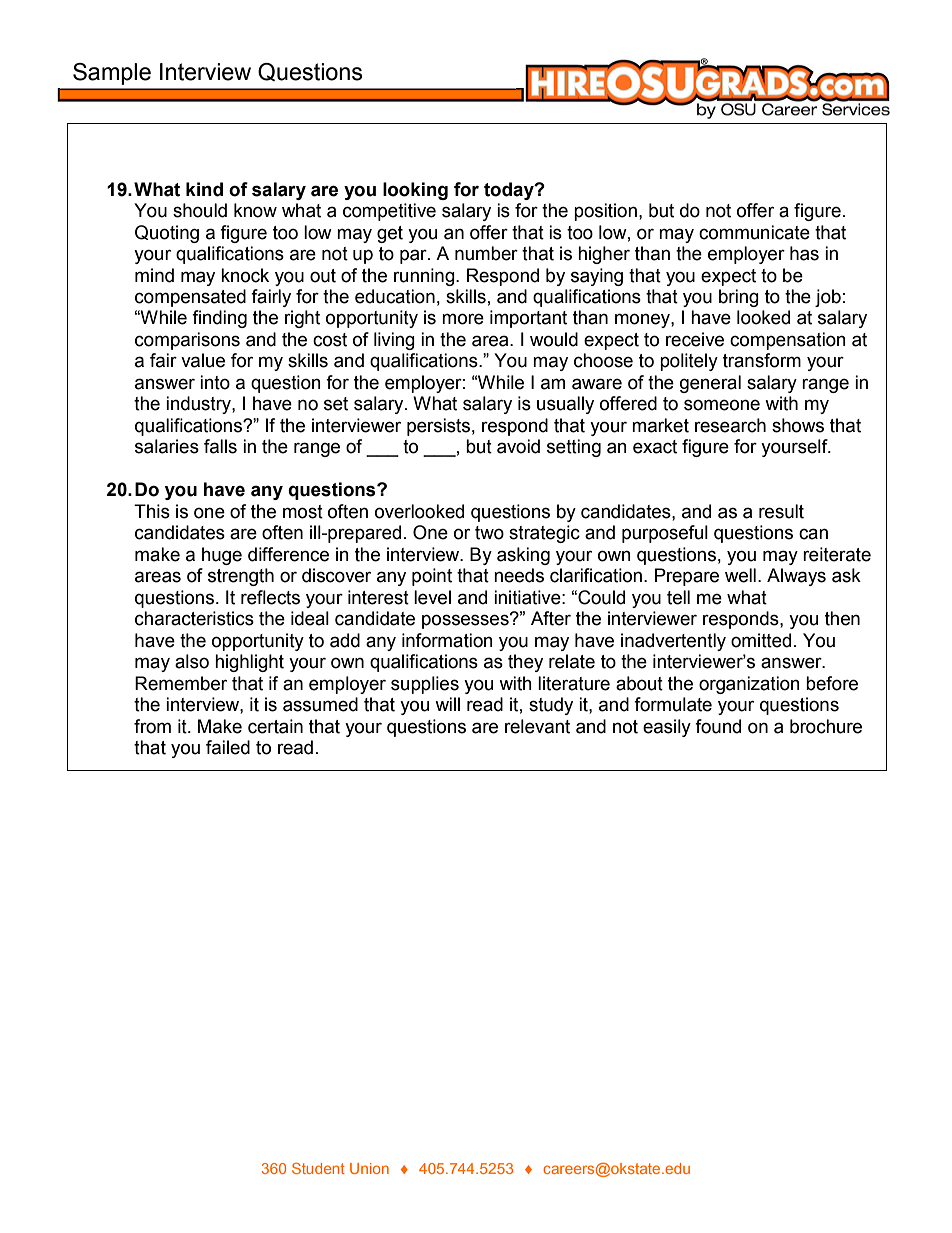 This screenshot has height=1233, width=952. I want to click on transform, so click(762, 360).
